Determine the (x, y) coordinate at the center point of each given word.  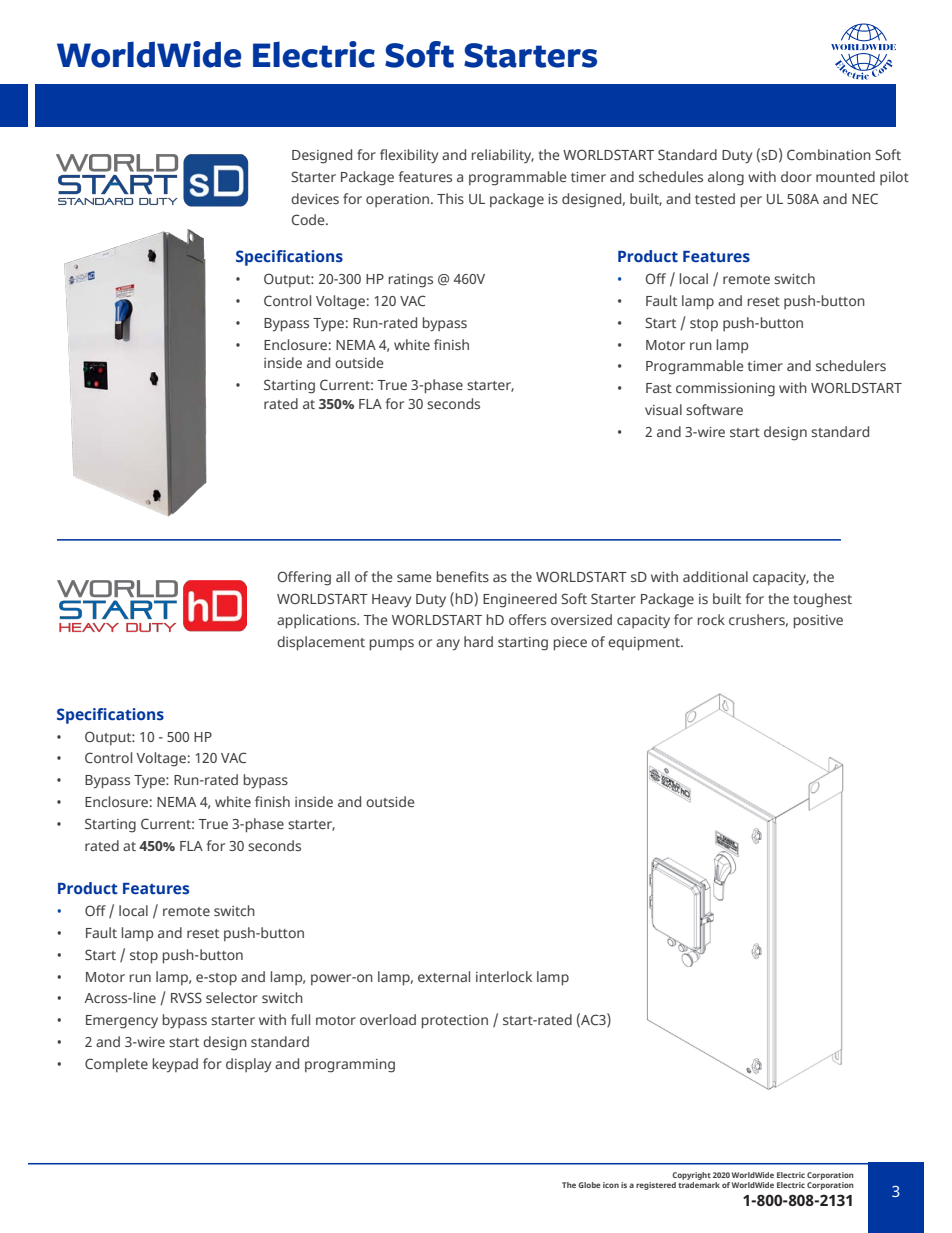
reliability (503, 156)
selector (232, 997)
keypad (175, 1065)
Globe (589, 1185)
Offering (304, 578)
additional (715, 576)
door (796, 176)
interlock (504, 976)
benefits (463, 576)
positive (818, 622)
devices (315, 198)
